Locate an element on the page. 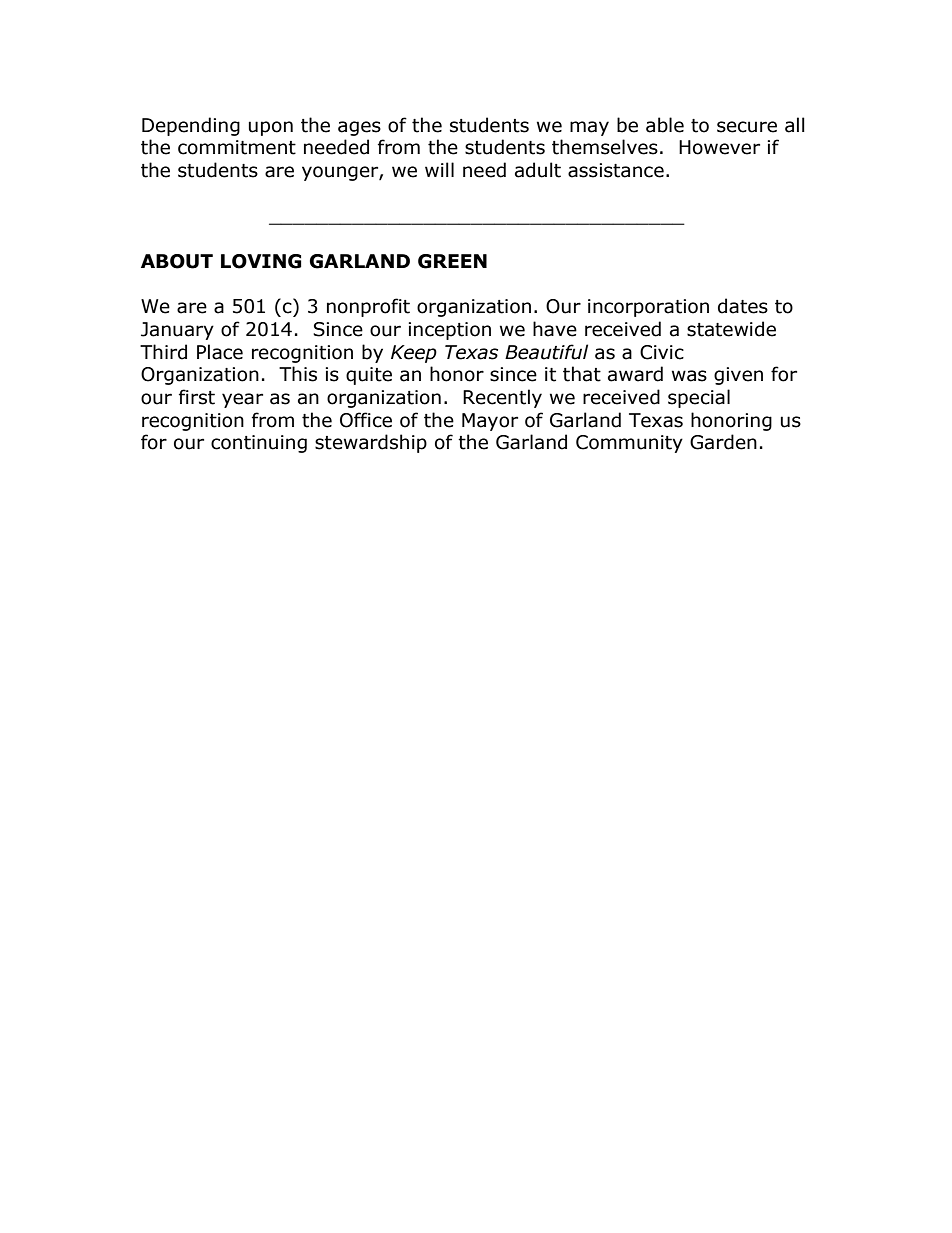 The image size is (952, 1233). continuing is located at coordinates (259, 444).
